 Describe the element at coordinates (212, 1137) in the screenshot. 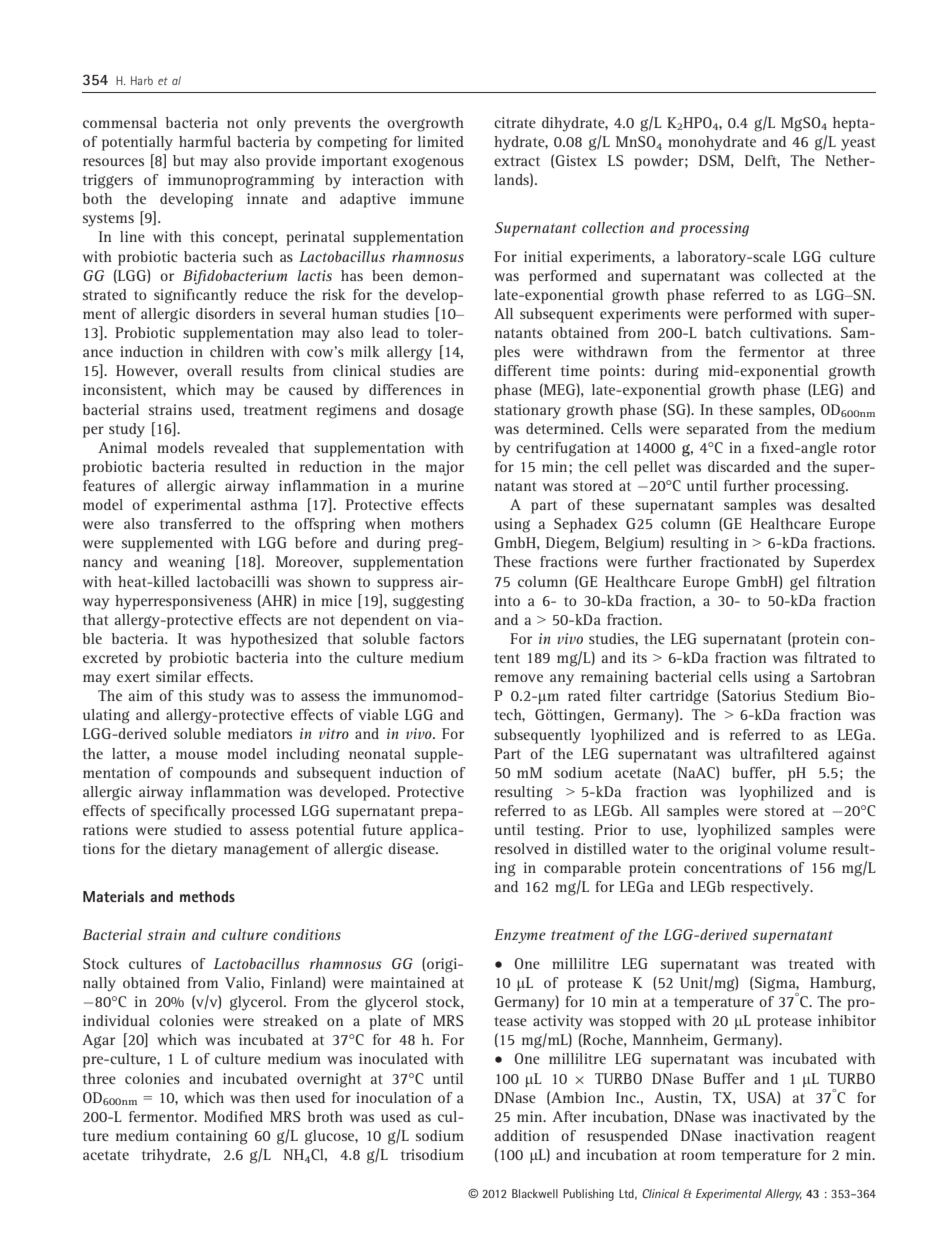

I see `containing` at that location.
